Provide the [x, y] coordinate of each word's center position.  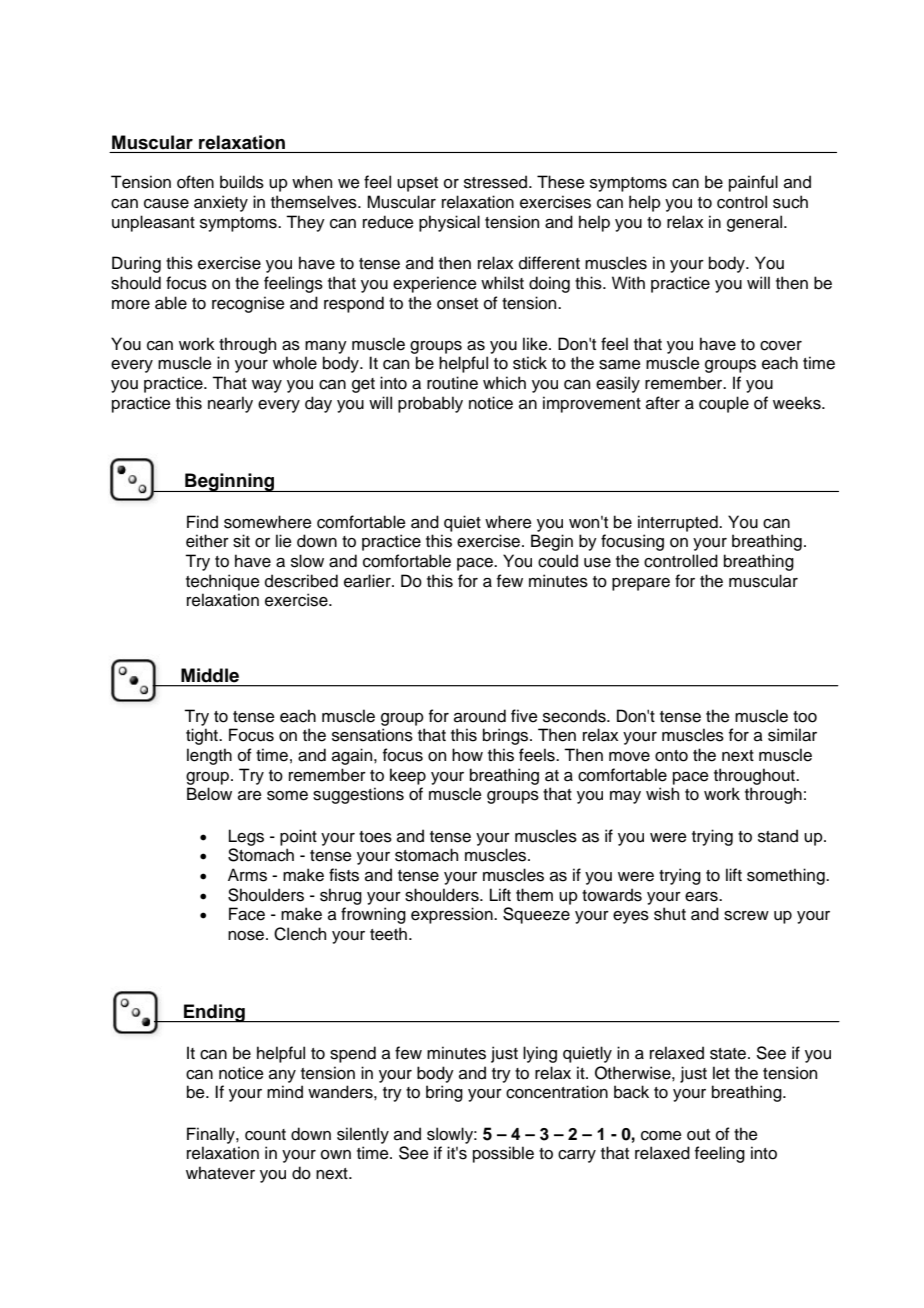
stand [778, 836]
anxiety [221, 203]
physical [449, 223]
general [756, 223]
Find [202, 522]
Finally [212, 1135]
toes [375, 837]
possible [503, 1154]
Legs [246, 837]
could [558, 561]
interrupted [679, 523]
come [661, 1136]
